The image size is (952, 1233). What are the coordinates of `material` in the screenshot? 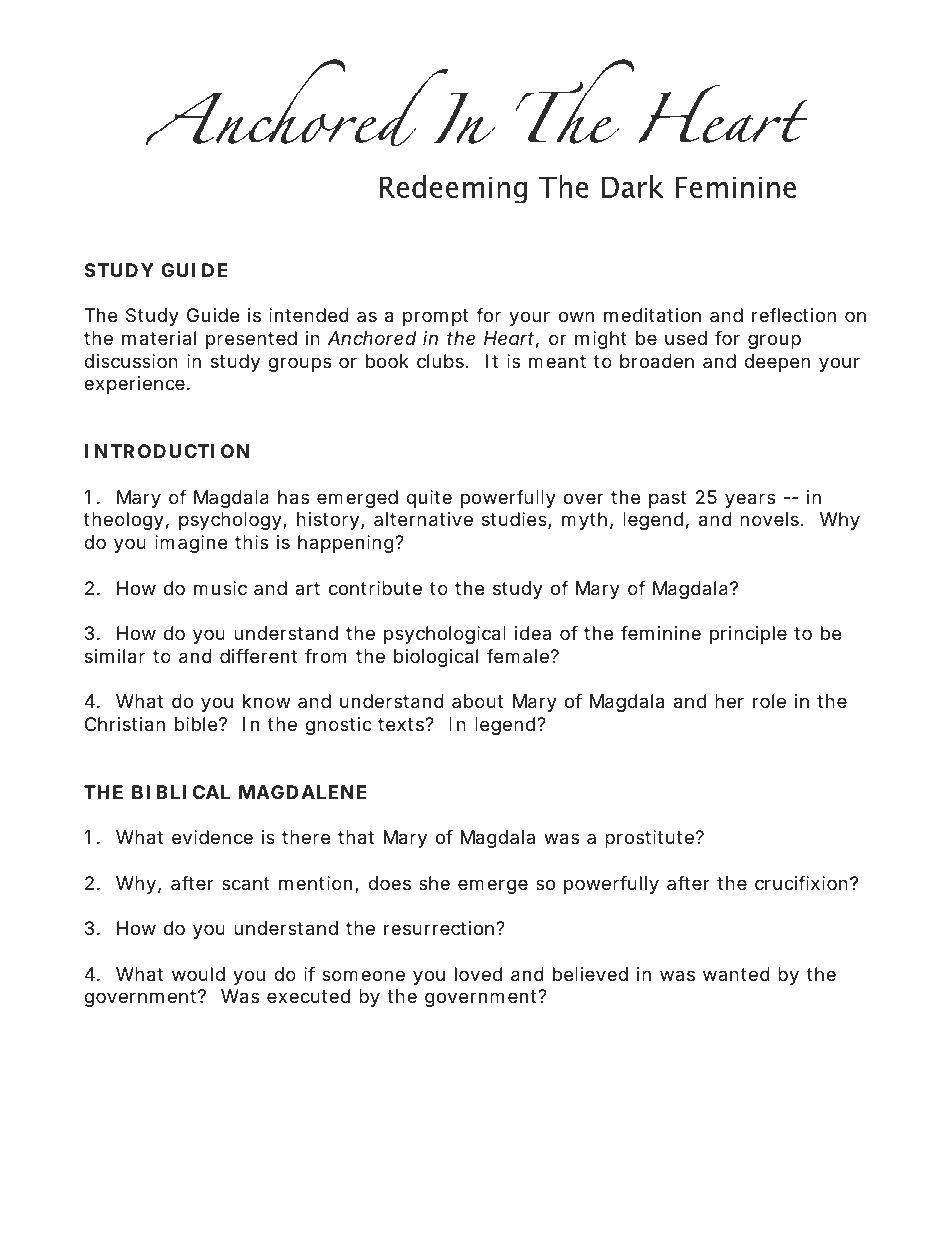 It's located at (159, 338).
